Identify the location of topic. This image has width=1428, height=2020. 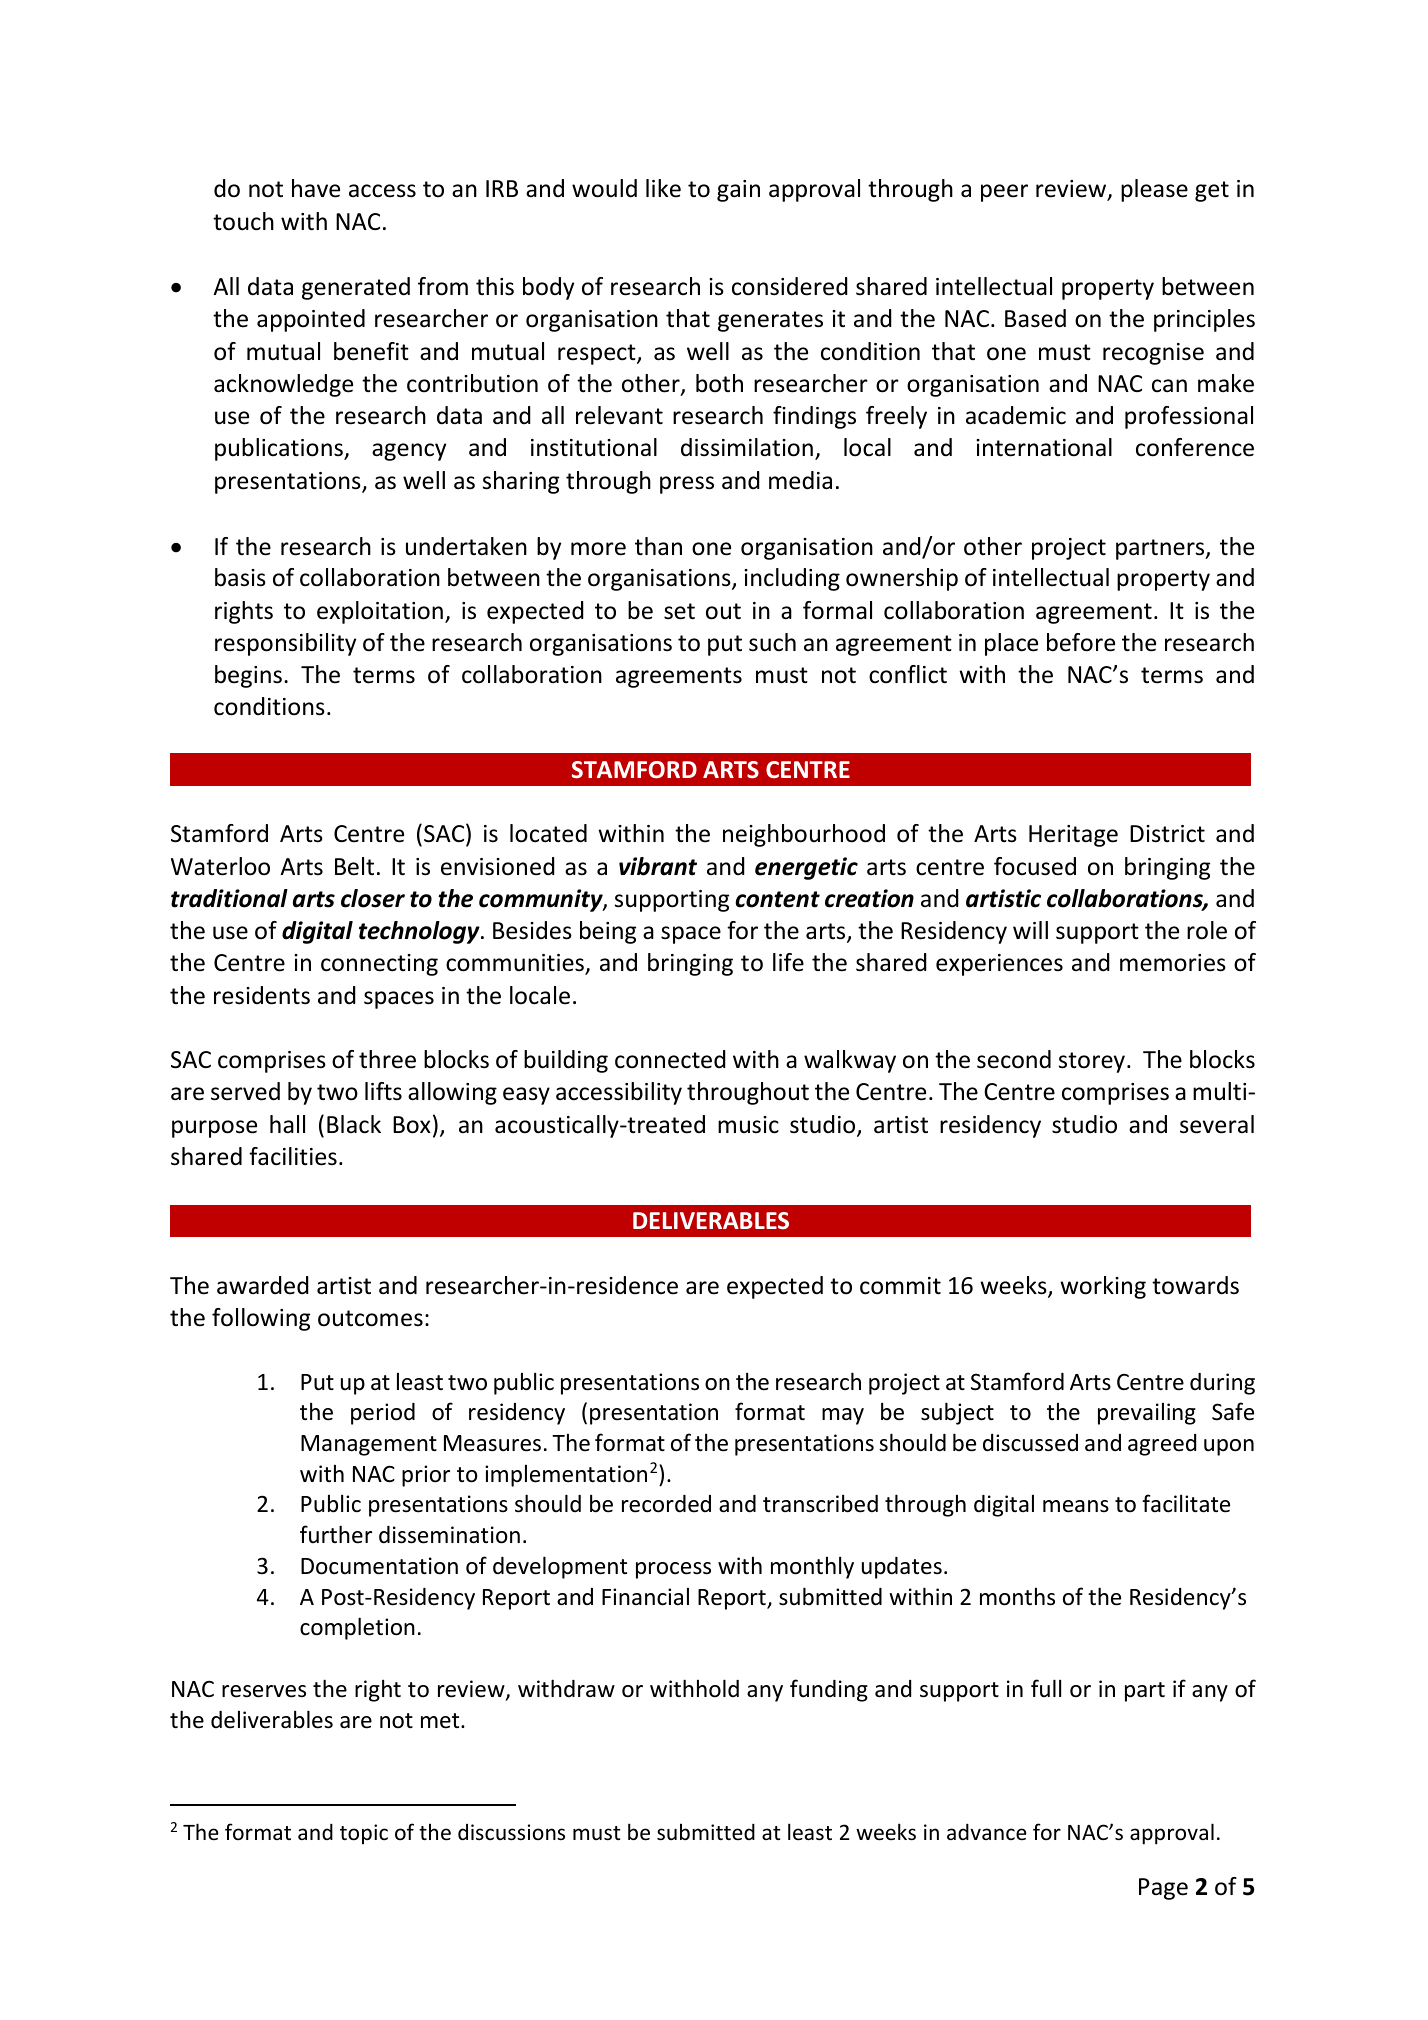
(364, 1834).
